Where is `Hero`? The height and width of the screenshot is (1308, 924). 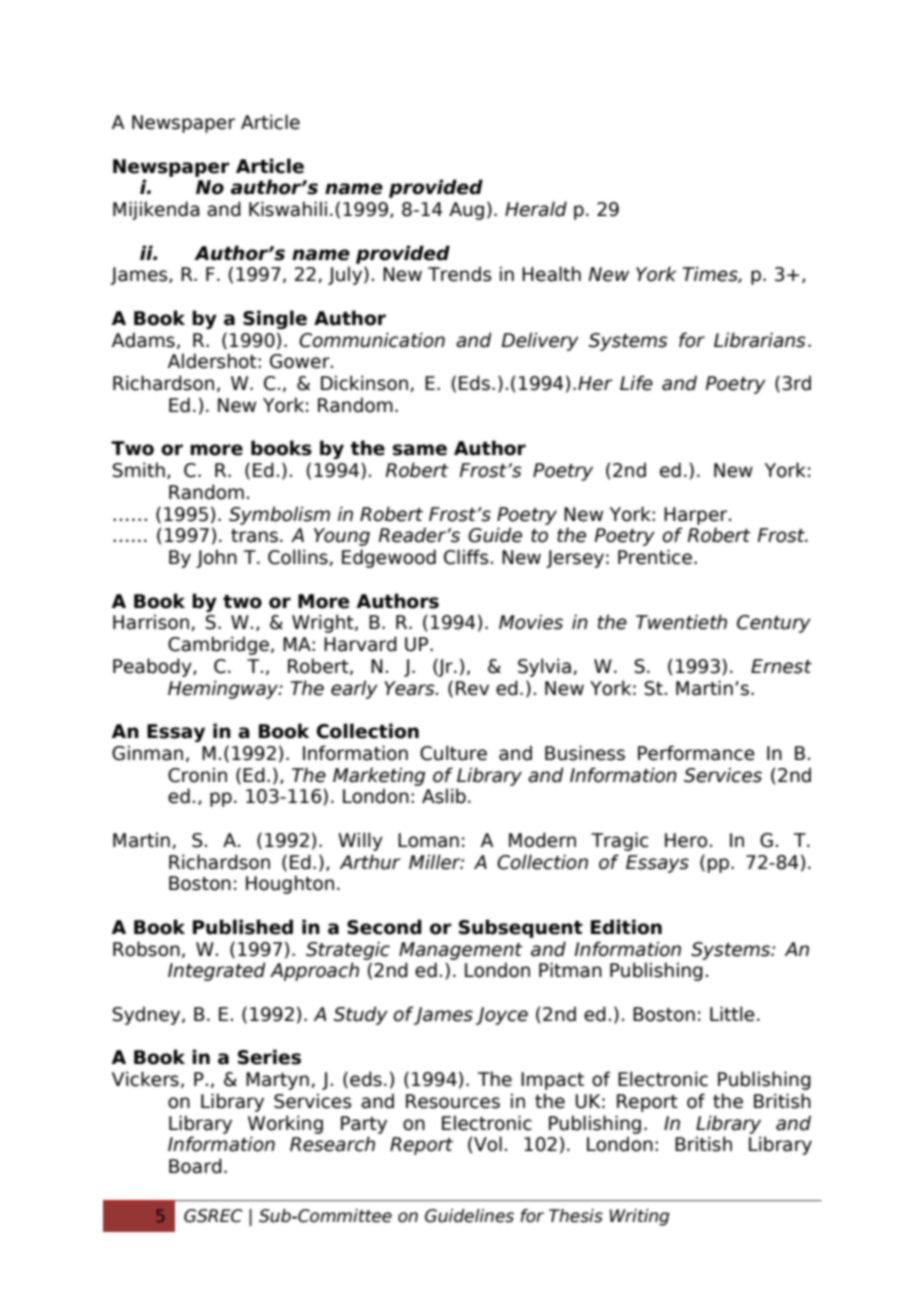 Hero is located at coordinates (686, 840).
